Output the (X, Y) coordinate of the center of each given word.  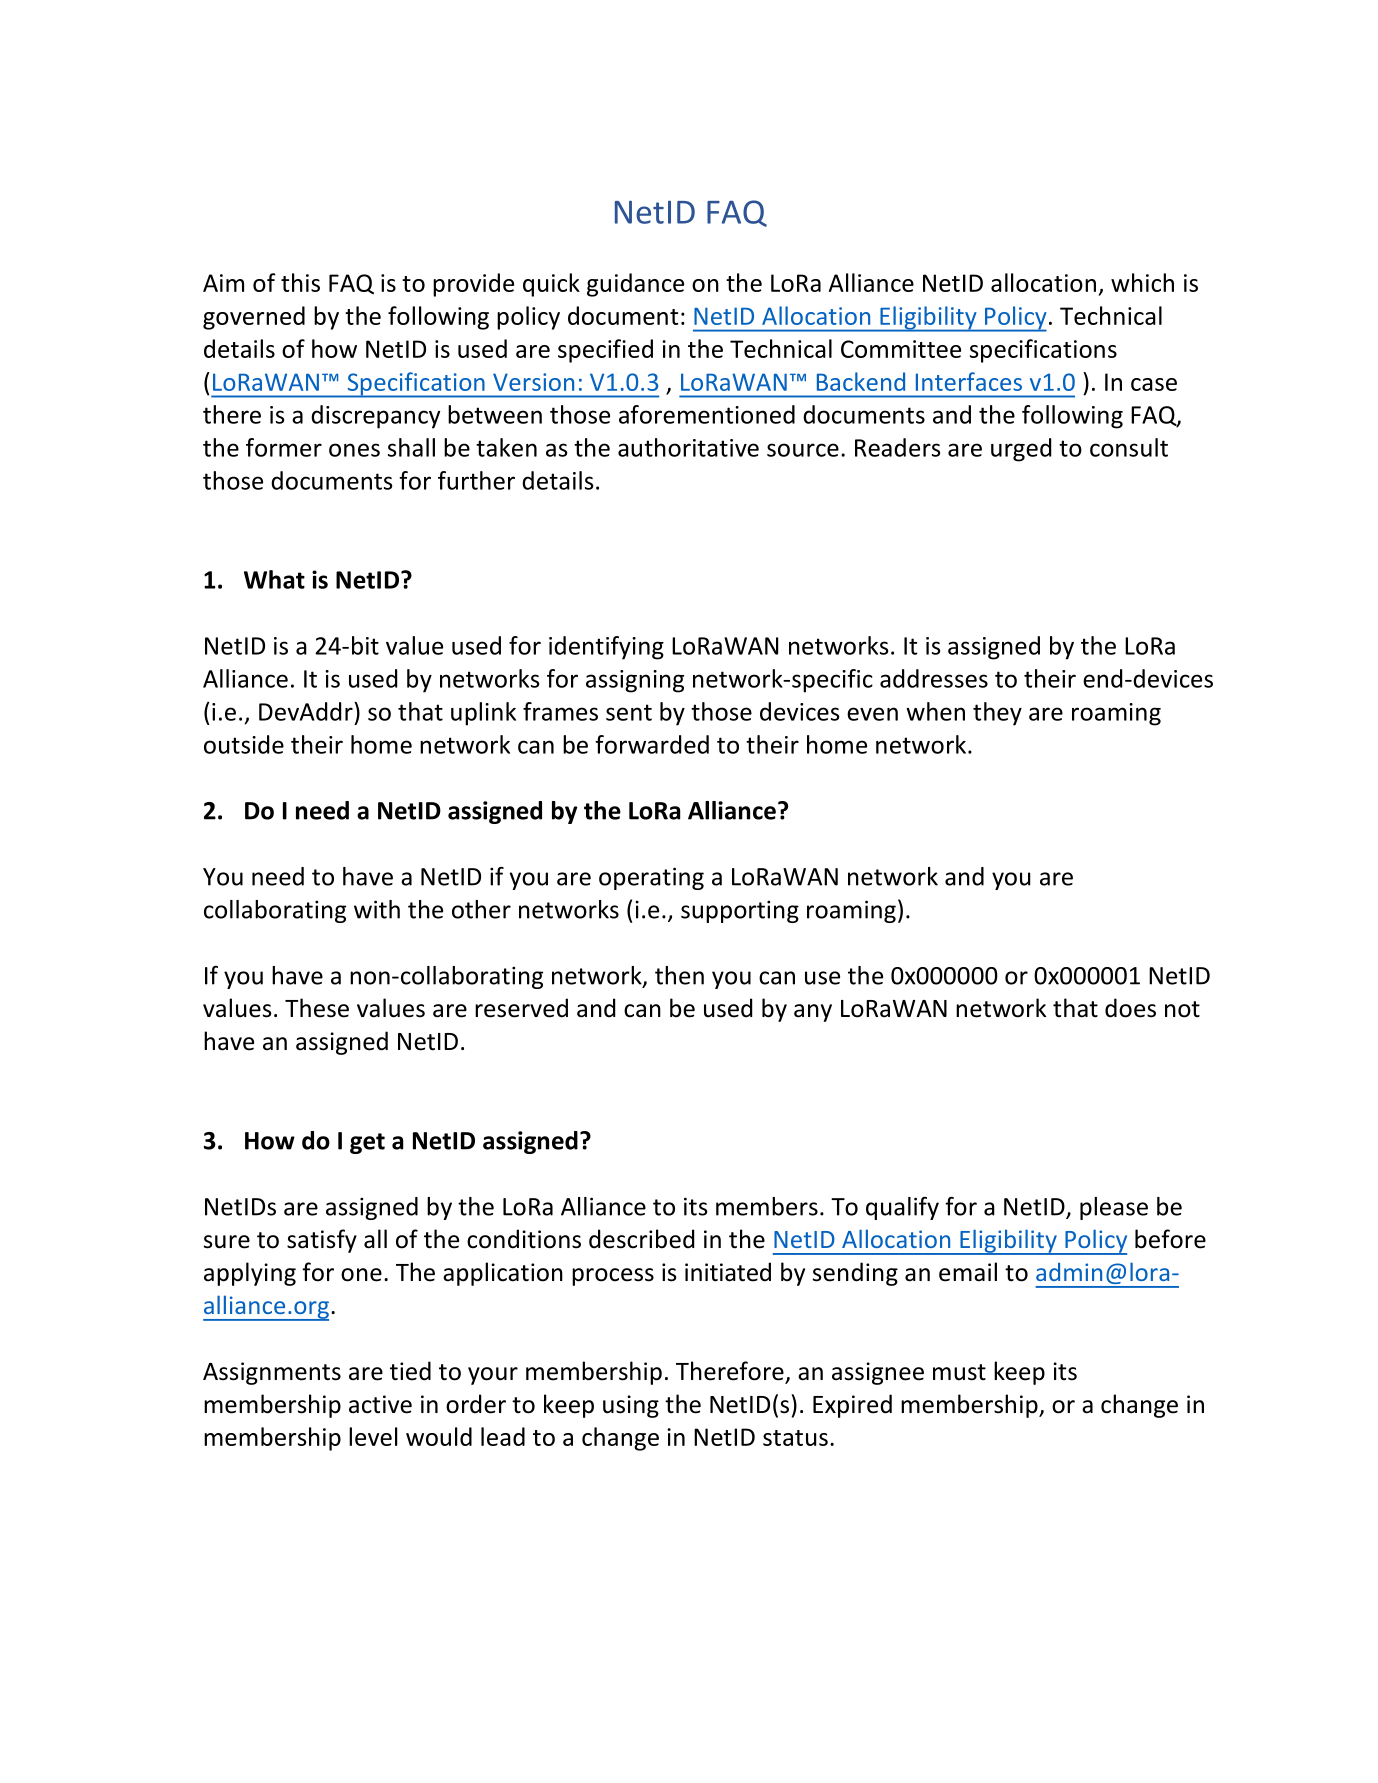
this (300, 282)
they (997, 714)
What (274, 579)
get (367, 1143)
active (380, 1404)
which (1142, 282)
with (377, 909)
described (641, 1239)
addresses (934, 678)
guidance (635, 285)
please (1114, 1208)
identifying (606, 648)
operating (651, 878)
